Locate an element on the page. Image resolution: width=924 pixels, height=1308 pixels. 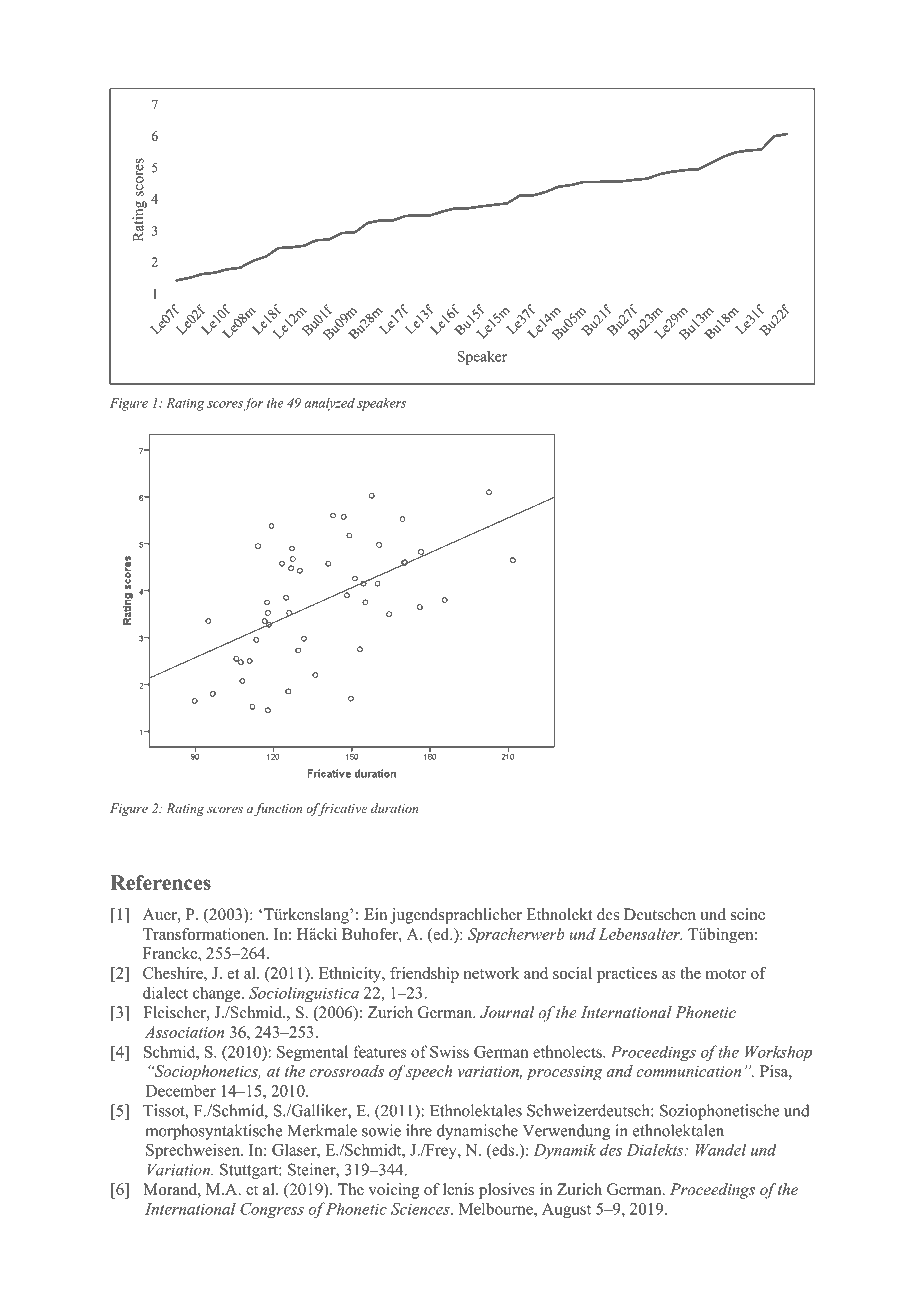
friendship is located at coordinates (424, 975).
